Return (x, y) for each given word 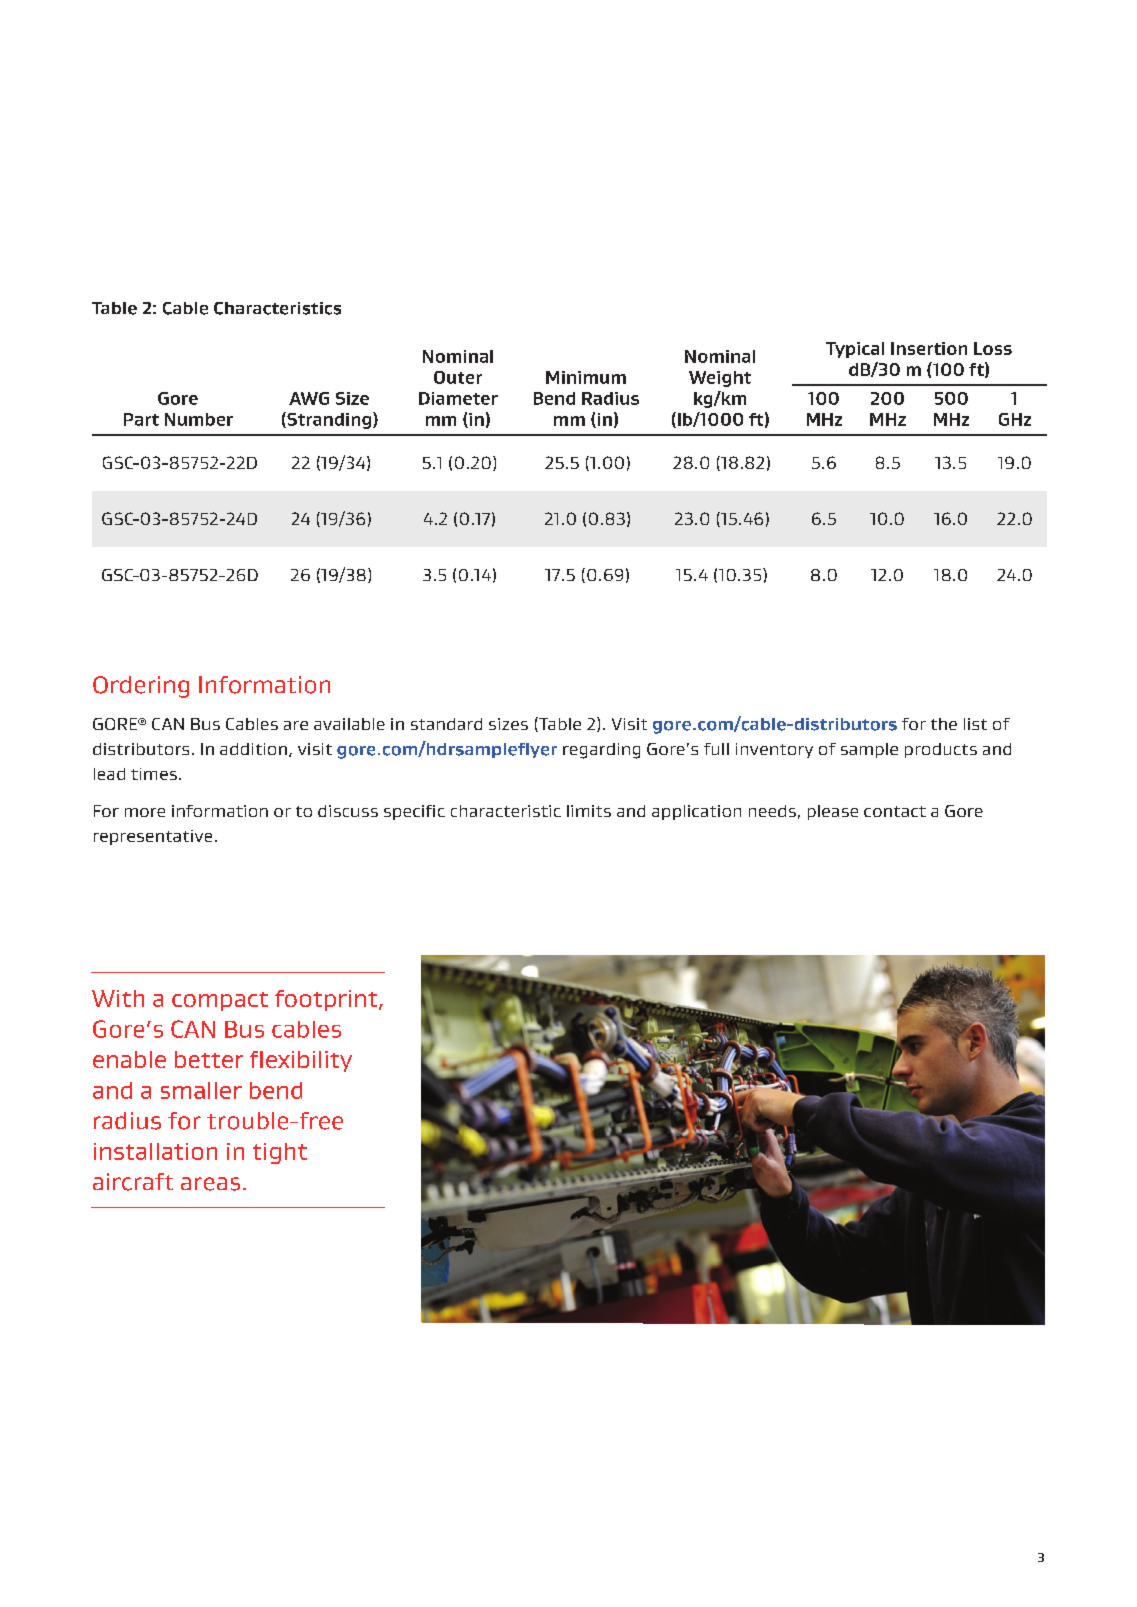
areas (210, 1184)
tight (280, 1153)
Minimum (586, 377)
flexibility (301, 1061)
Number (199, 419)
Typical (855, 350)
